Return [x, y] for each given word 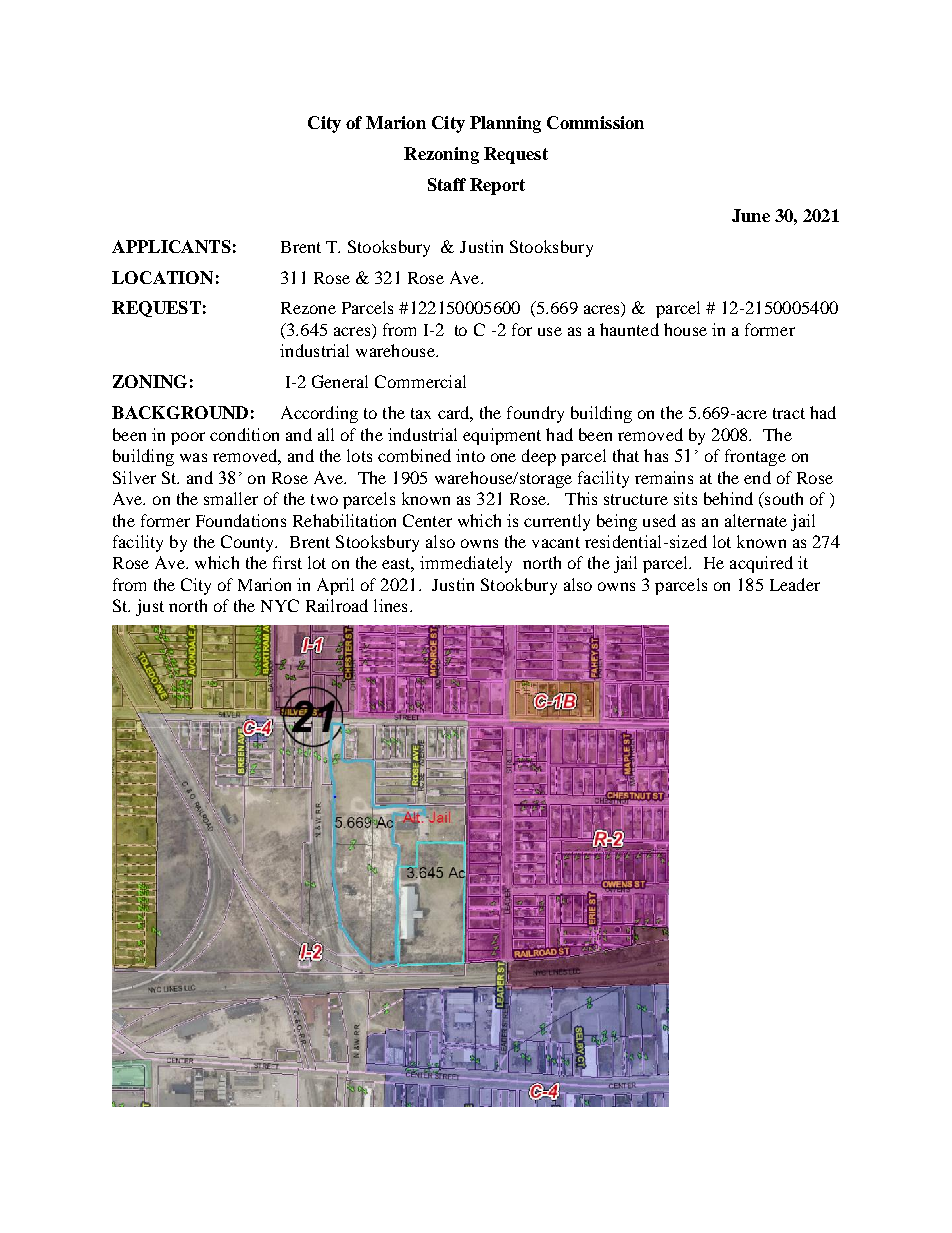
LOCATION [162, 277]
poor [188, 438]
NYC [280, 605]
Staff [447, 184]
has [656, 455]
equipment [502, 436]
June [751, 215]
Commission [595, 122]
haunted [629, 329]
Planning [505, 124]
